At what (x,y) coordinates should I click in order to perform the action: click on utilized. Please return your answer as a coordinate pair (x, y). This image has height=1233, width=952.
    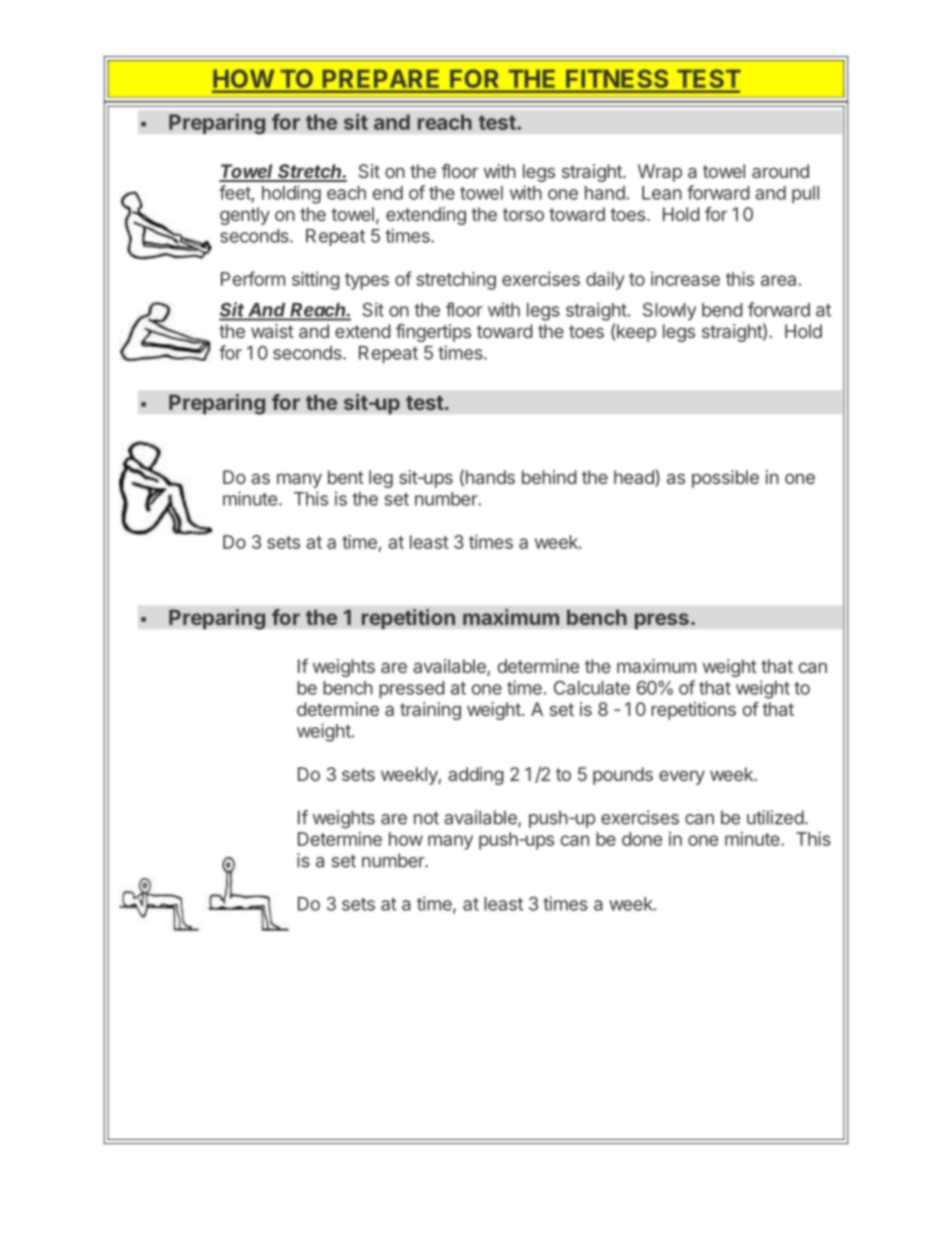
    Looking at the image, I should click on (775, 817).
